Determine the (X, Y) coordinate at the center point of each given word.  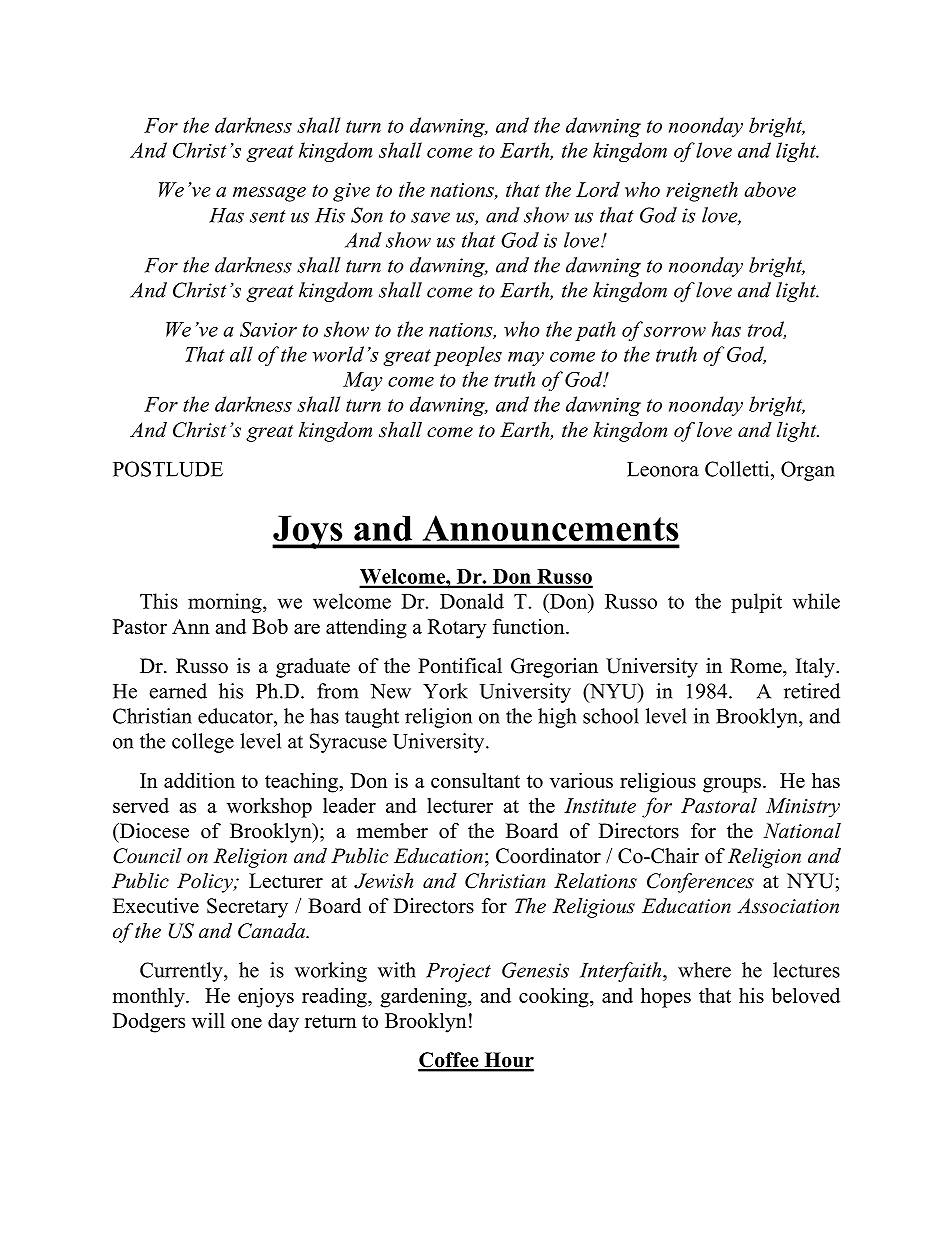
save (430, 217)
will (208, 1020)
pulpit (756, 603)
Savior (268, 329)
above (770, 189)
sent (268, 216)
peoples (468, 356)
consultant (475, 780)
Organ (808, 471)
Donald (472, 601)
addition (199, 780)
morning (226, 603)
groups (733, 785)
